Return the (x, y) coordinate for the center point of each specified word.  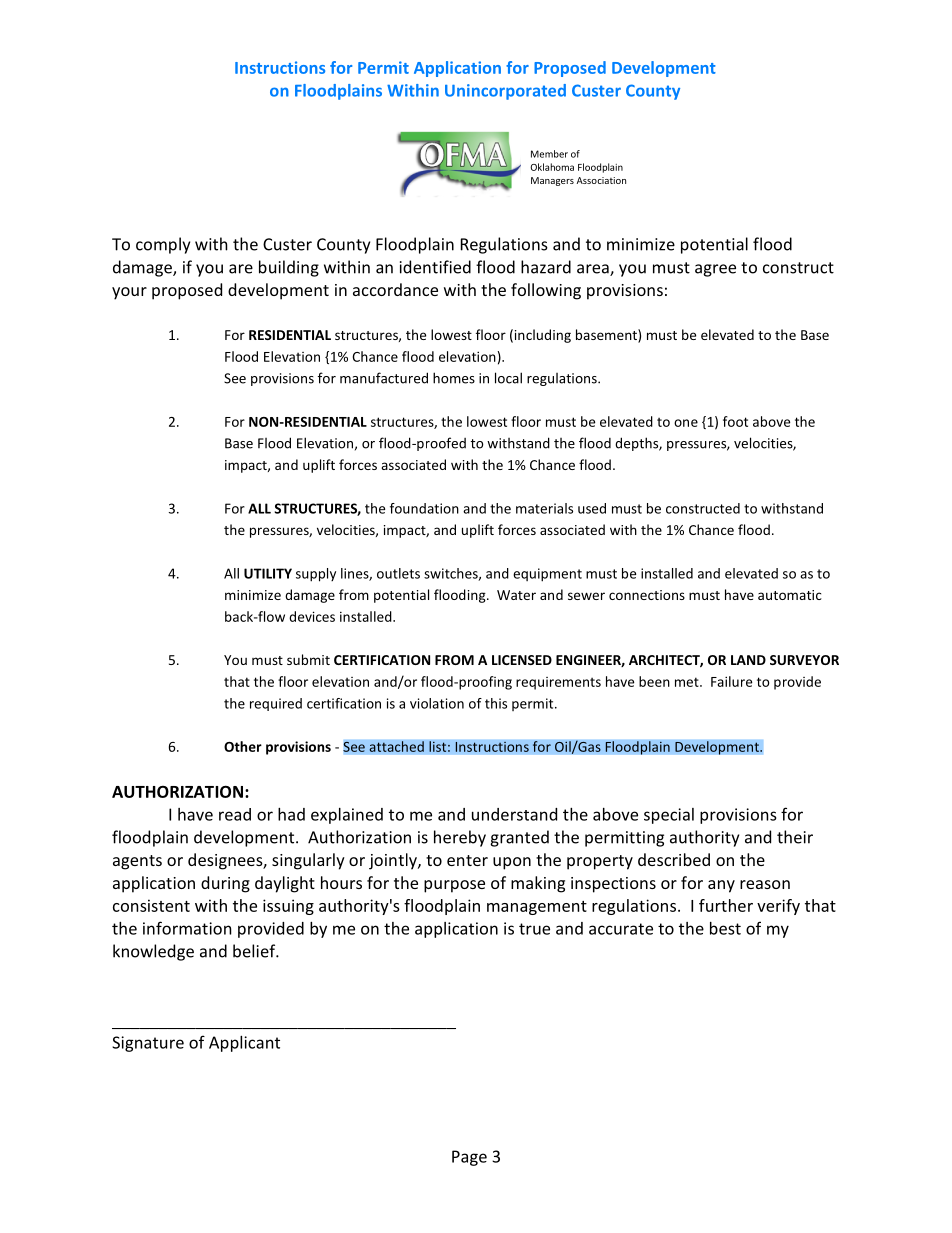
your (129, 293)
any (721, 886)
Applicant (244, 1044)
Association (601, 180)
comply (163, 245)
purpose (454, 886)
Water (516, 595)
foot (735, 421)
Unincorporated (505, 92)
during (225, 884)
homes (454, 378)
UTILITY (268, 573)
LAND (748, 660)
